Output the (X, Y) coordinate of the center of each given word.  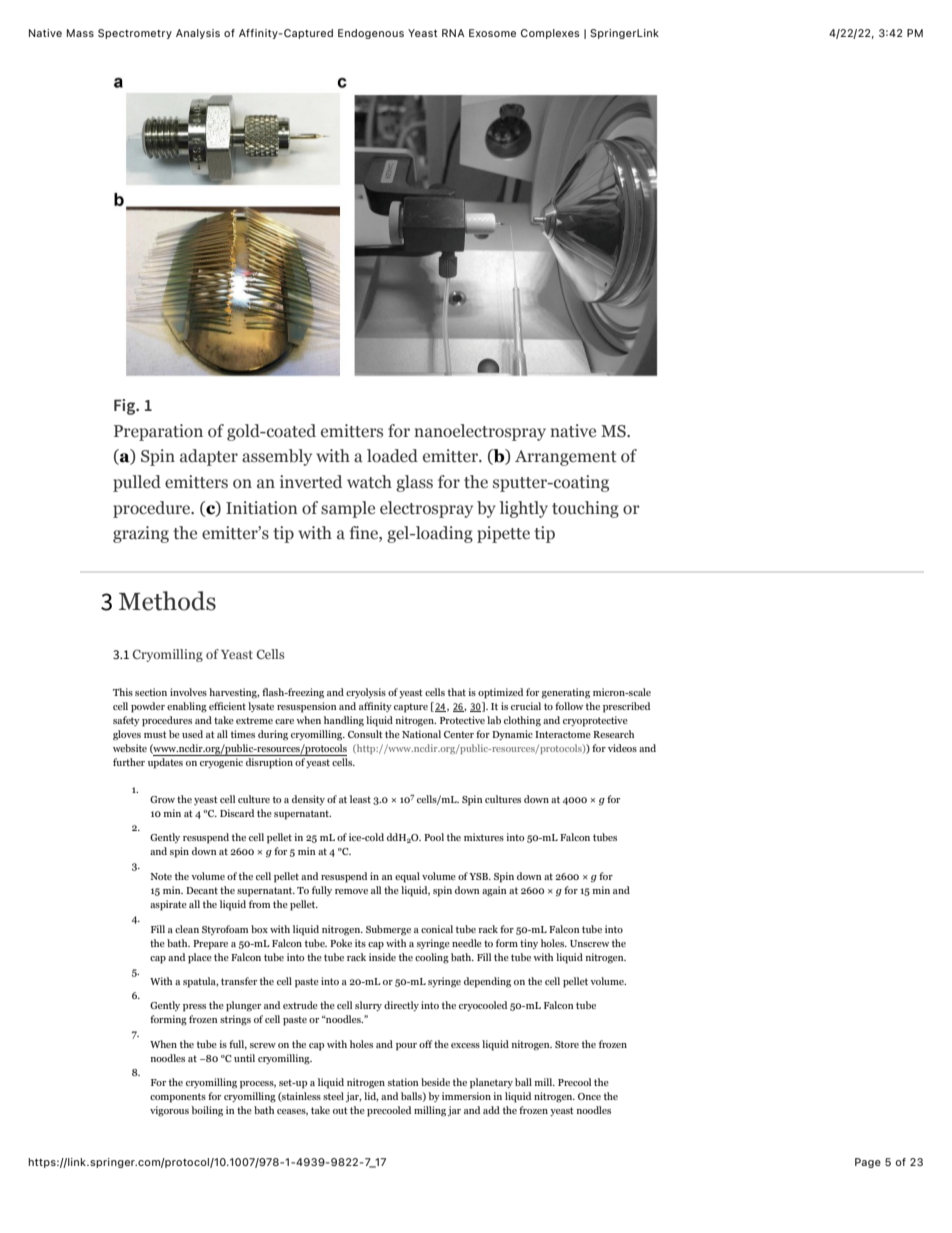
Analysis (198, 34)
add (491, 1110)
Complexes (550, 34)
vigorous (169, 1111)
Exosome (492, 33)
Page (868, 1163)
